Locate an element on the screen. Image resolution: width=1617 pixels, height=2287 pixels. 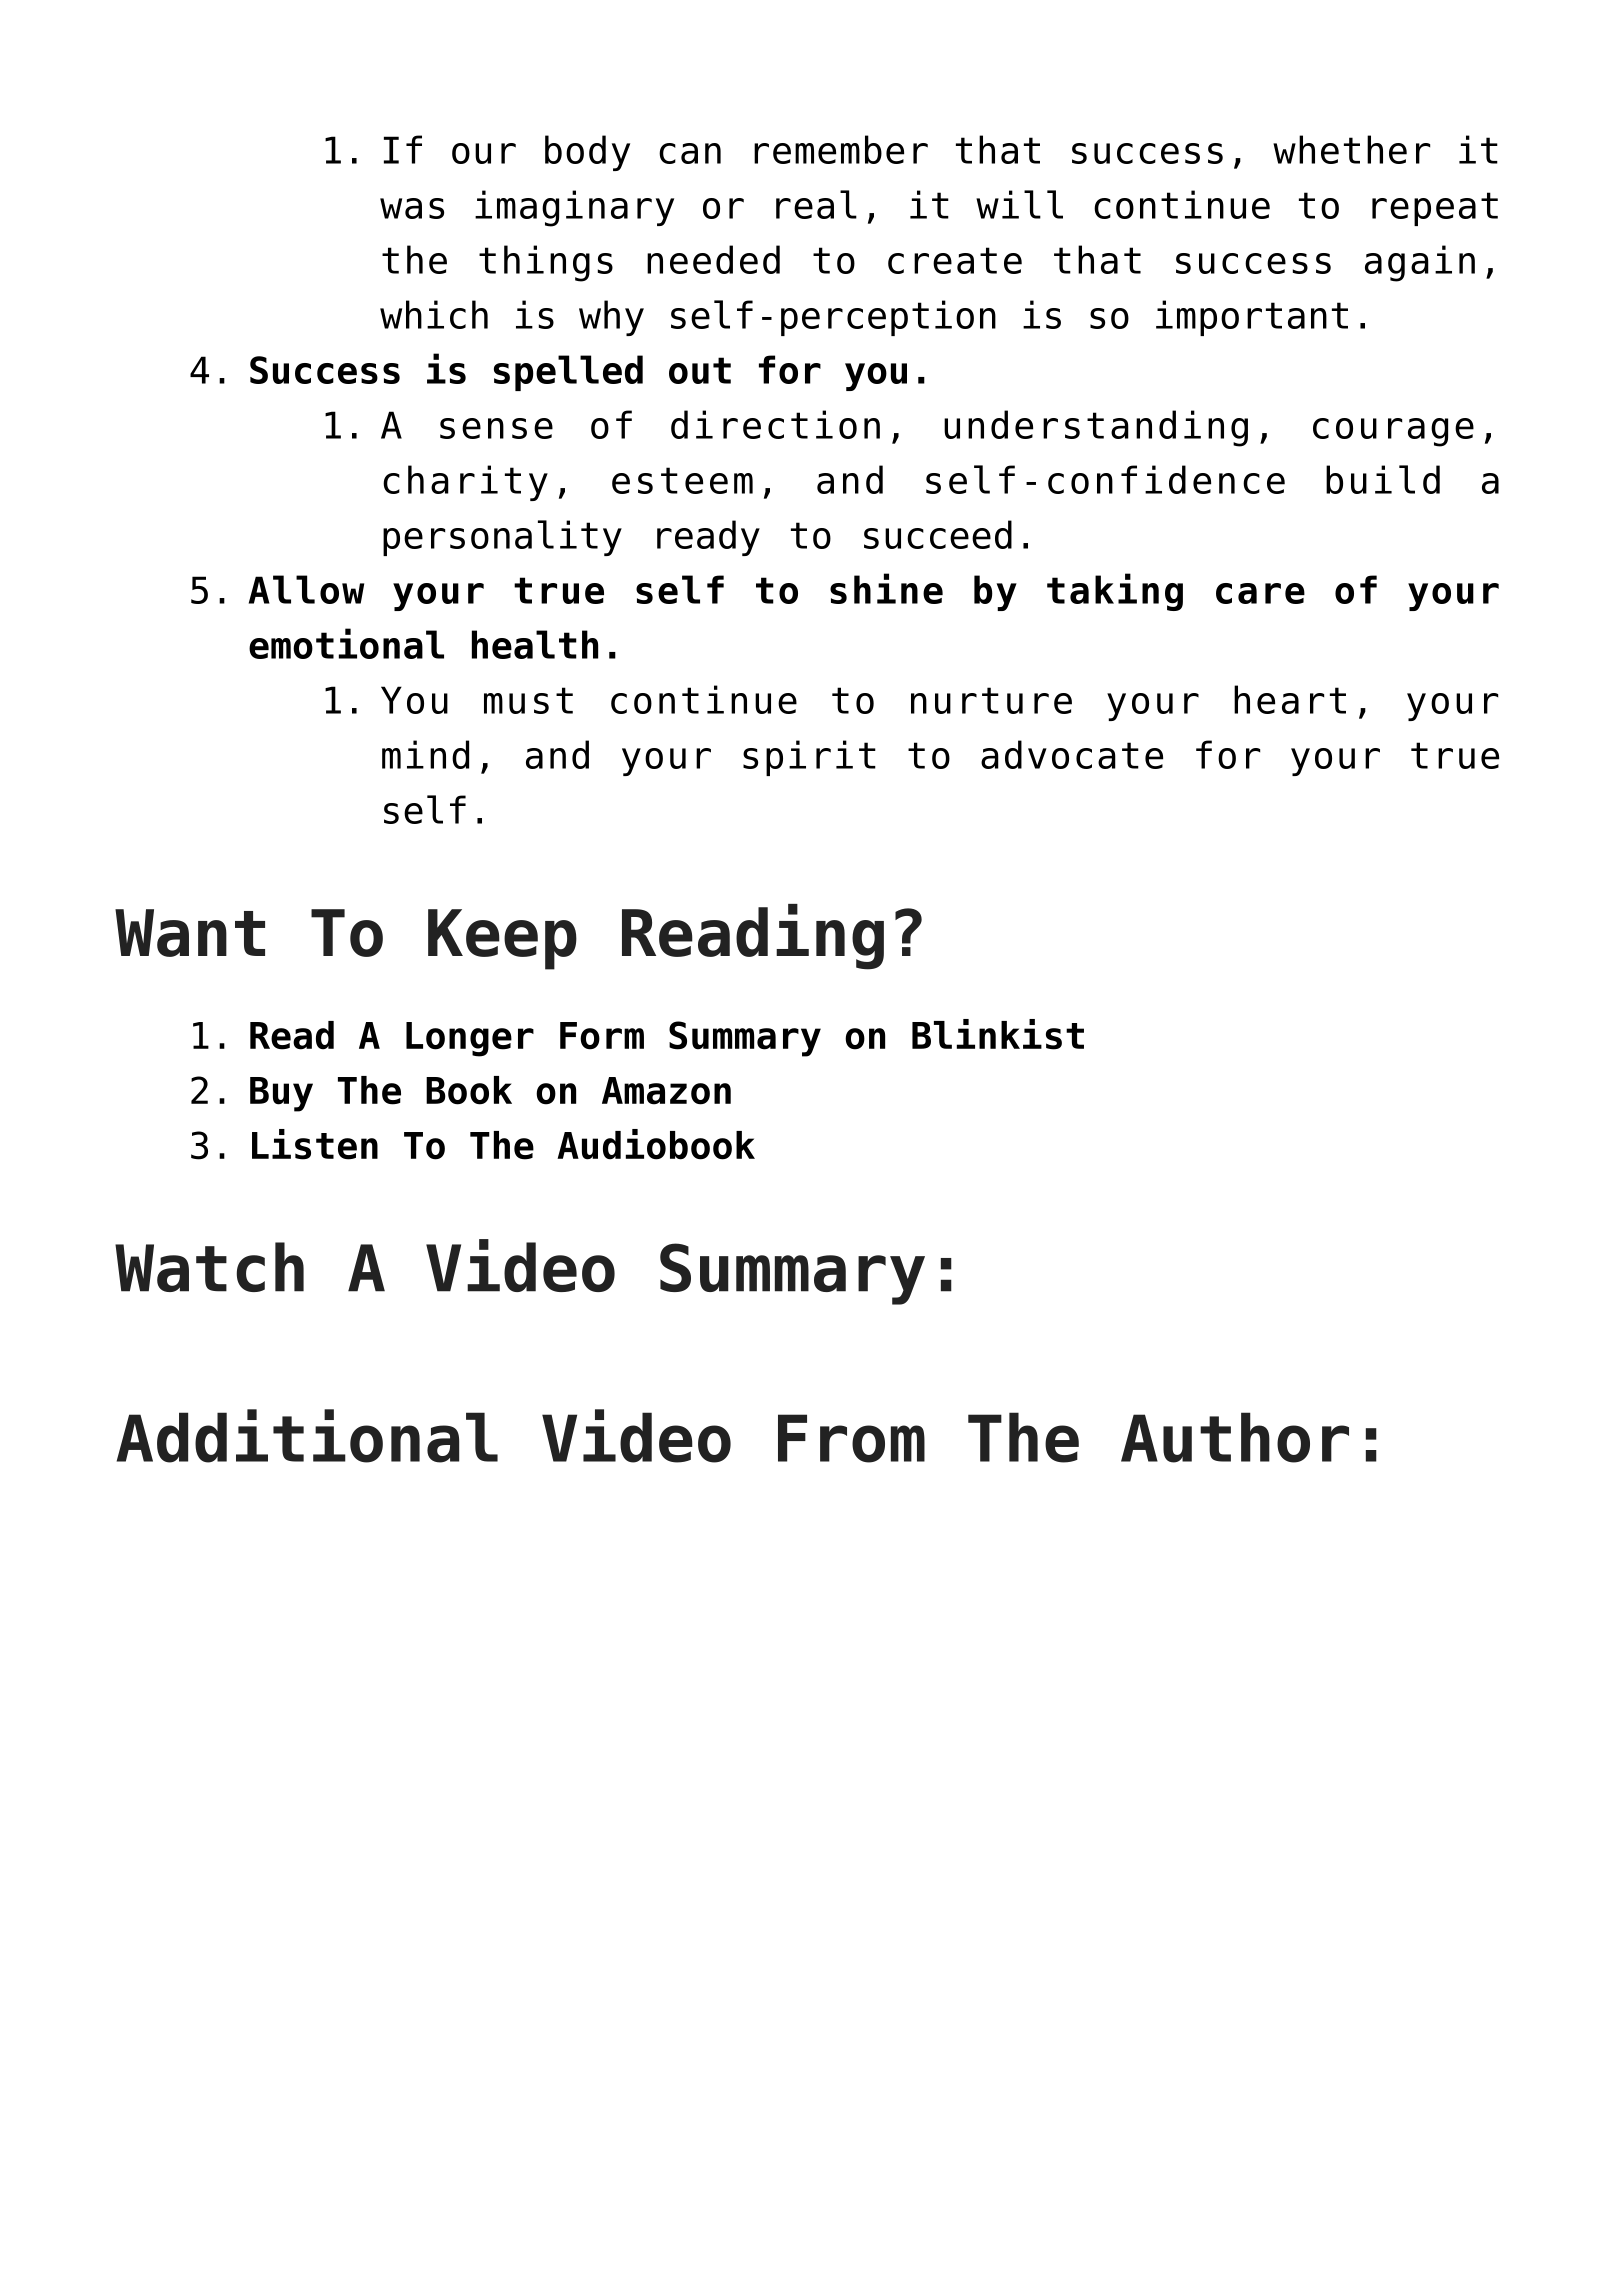
was is located at coordinates (412, 208).
